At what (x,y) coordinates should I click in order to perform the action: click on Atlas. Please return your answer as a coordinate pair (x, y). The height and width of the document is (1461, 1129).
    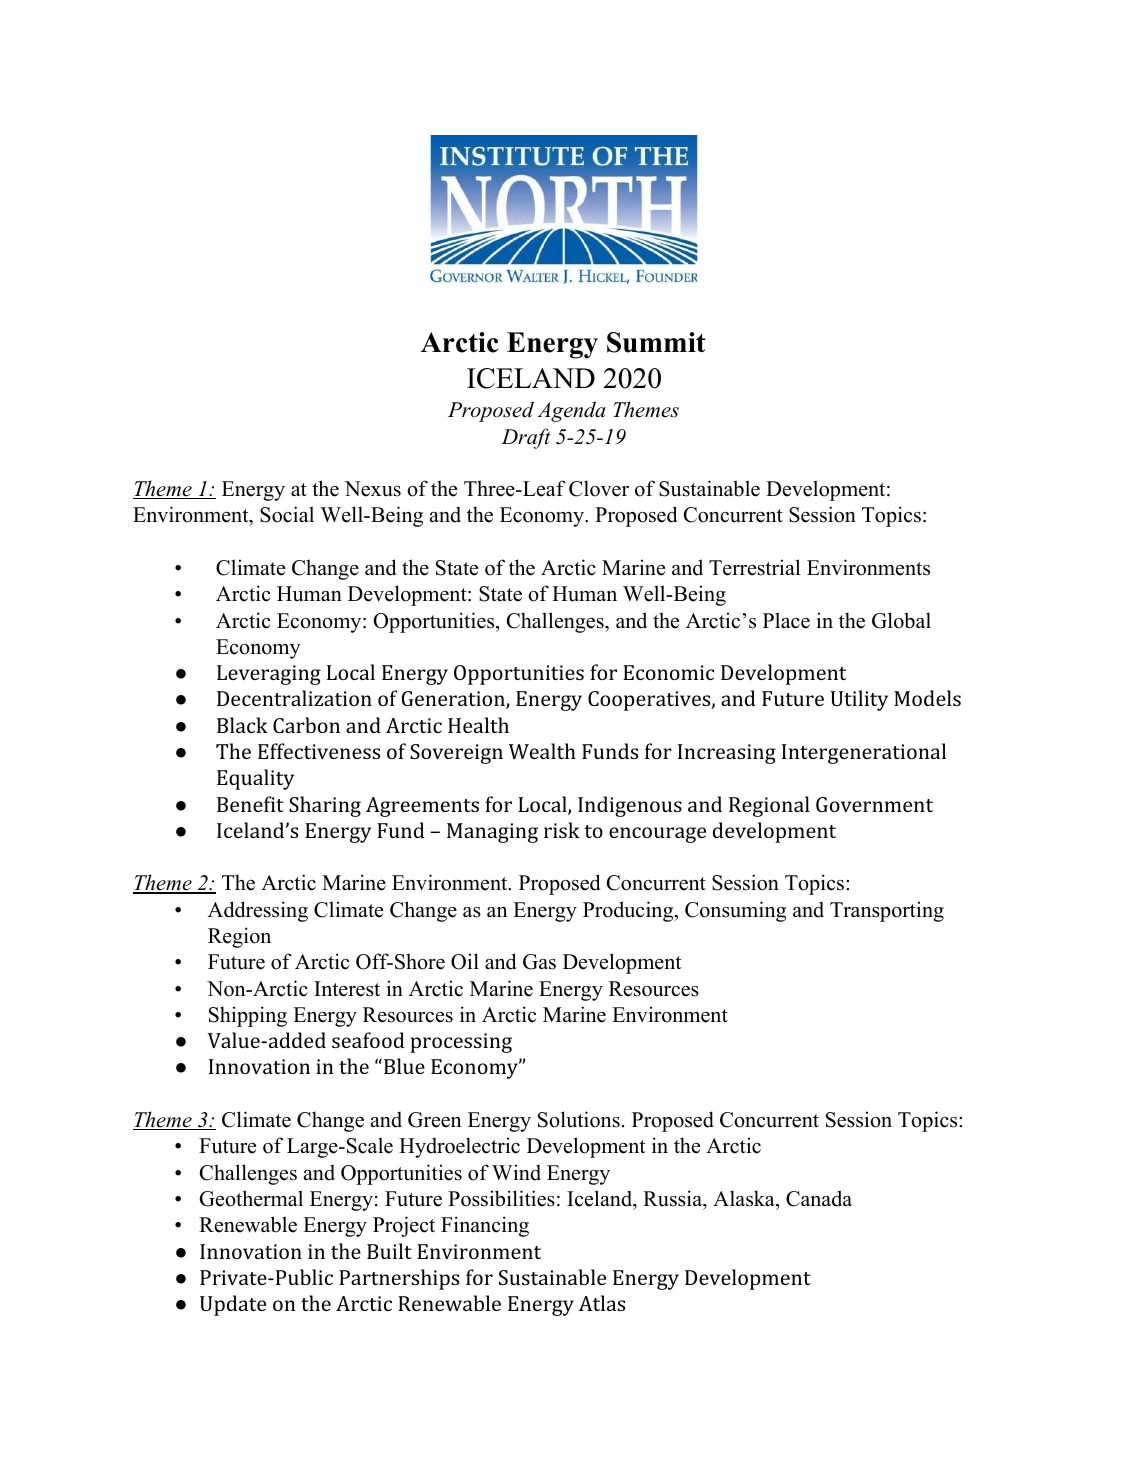
    Looking at the image, I should click on (602, 1303).
